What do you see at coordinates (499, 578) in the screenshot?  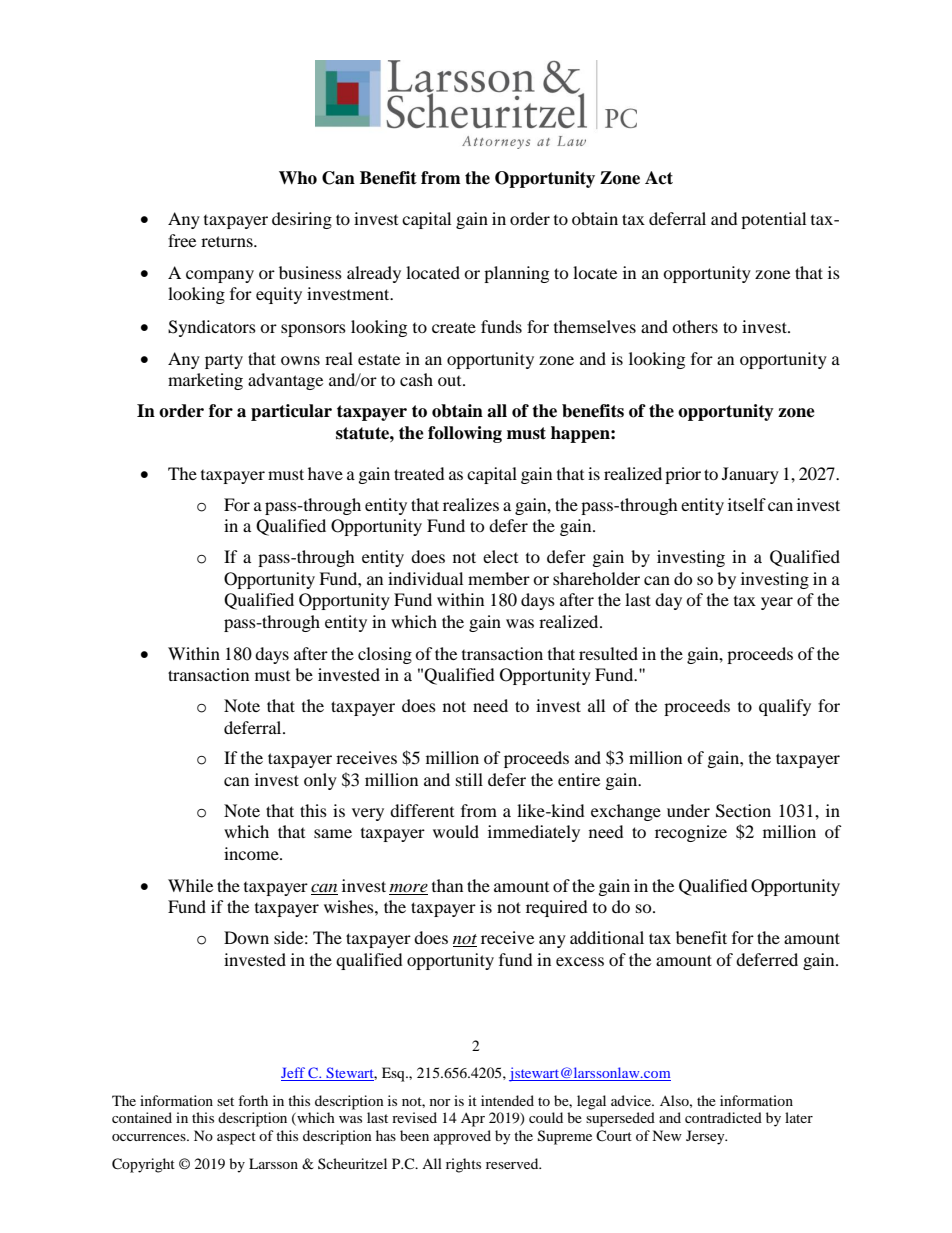 I see `member` at bounding box center [499, 578].
